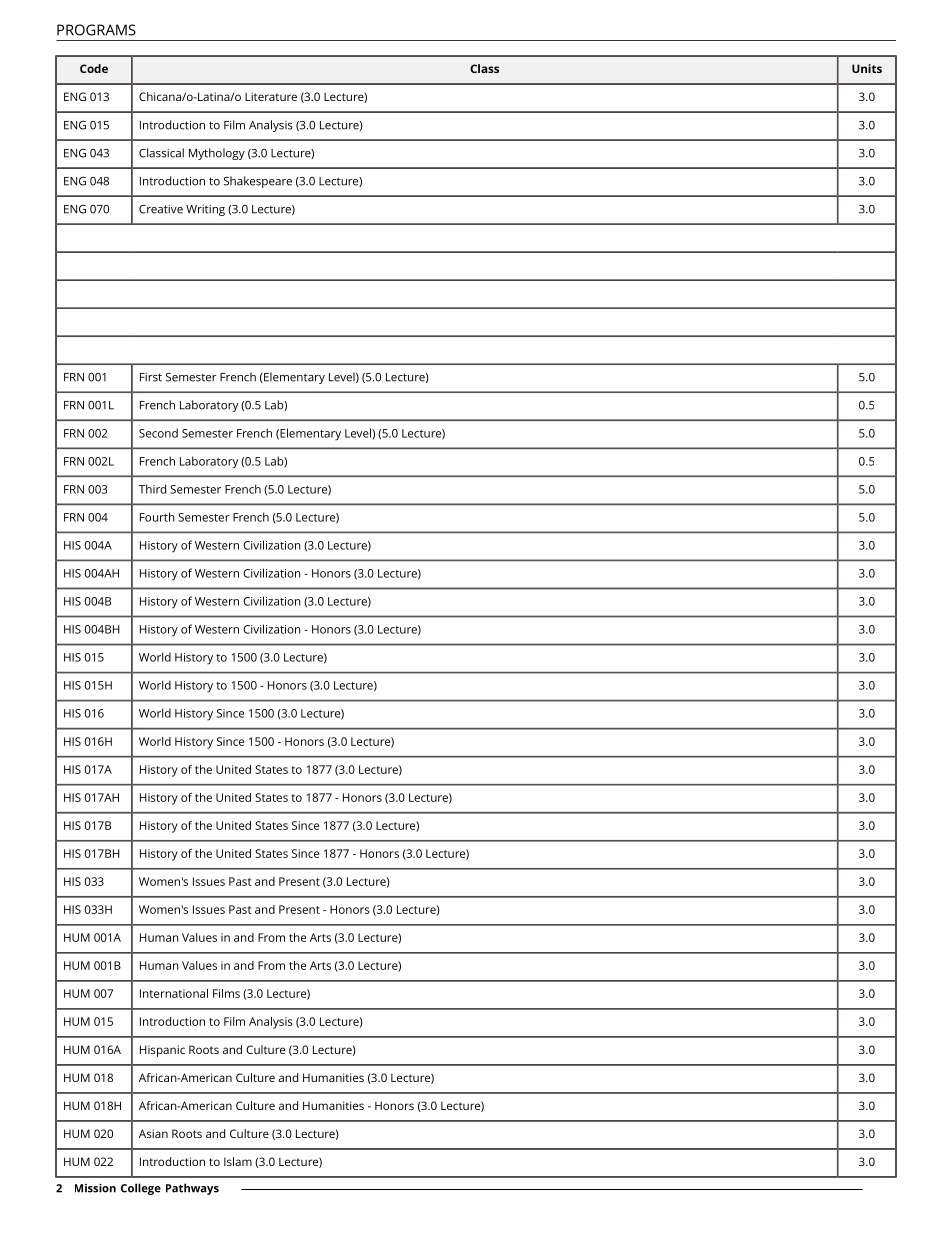 Image resolution: width=952 pixels, height=1233 pixels. What do you see at coordinates (238, 1161) in the screenshot?
I see `Islam` at bounding box center [238, 1161].
